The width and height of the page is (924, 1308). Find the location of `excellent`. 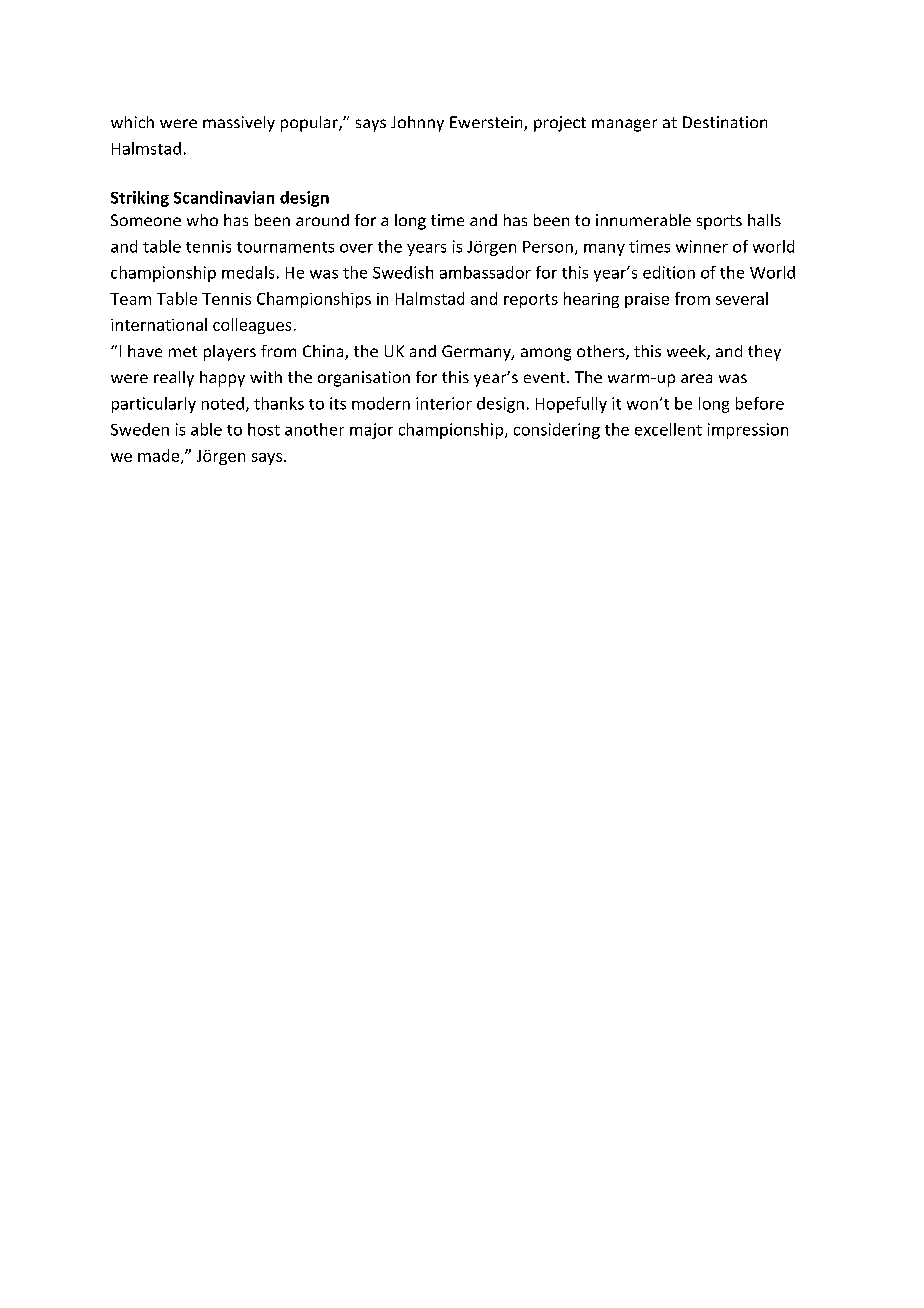

excellent is located at coordinates (668, 429).
